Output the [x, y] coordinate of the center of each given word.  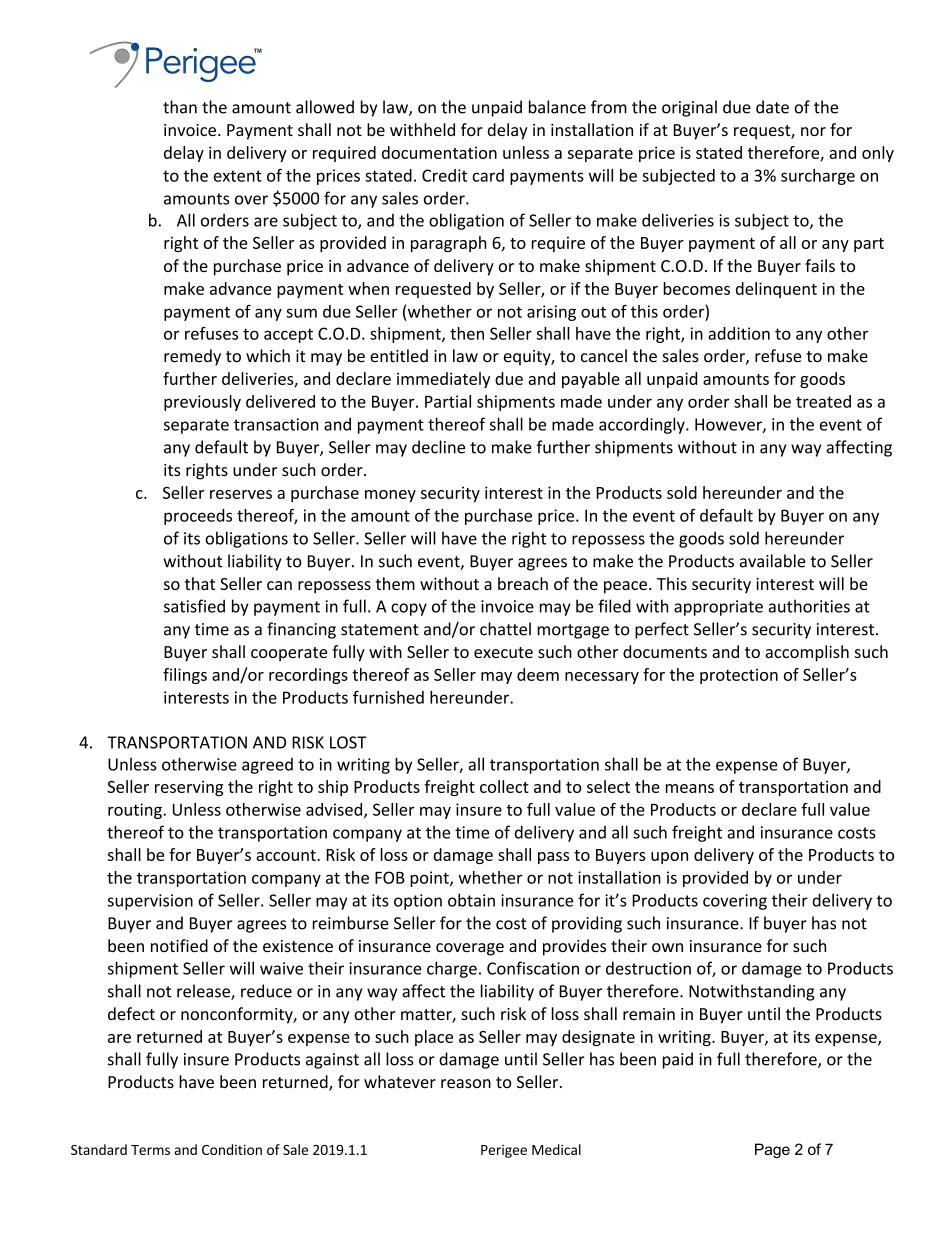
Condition [232, 1149]
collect [504, 786]
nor [813, 131]
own [667, 947]
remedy [192, 357]
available [773, 561]
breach [523, 583]
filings [185, 676]
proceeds [198, 517]
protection [739, 676]
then [467, 333]
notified [179, 945]
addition [739, 333]
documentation [439, 152]
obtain [471, 900]
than [180, 107]
